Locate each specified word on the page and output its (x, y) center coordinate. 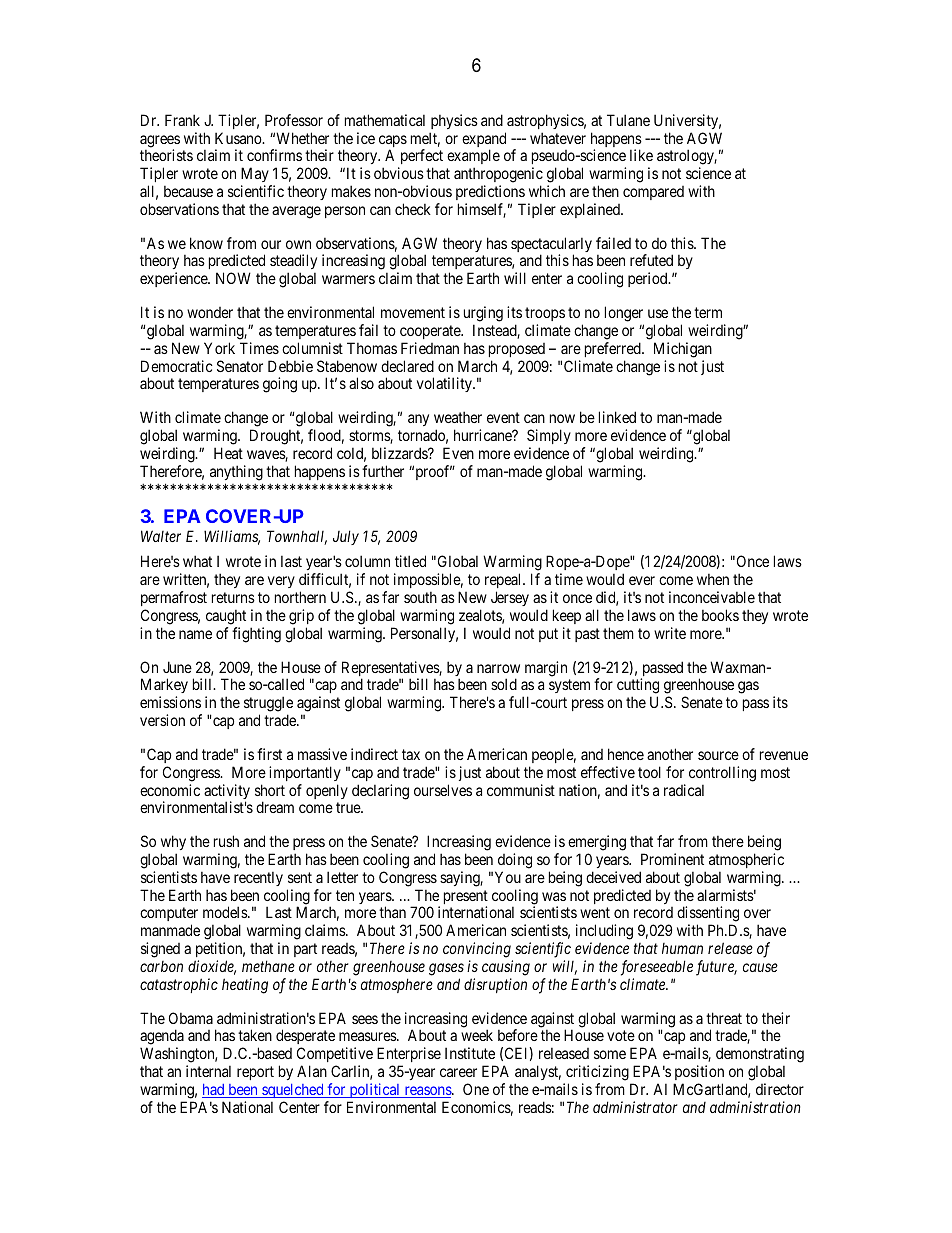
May (256, 176)
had (214, 1091)
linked (617, 417)
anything (236, 473)
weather (458, 417)
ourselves (443, 790)
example (473, 158)
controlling (722, 774)
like (641, 155)
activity (227, 793)
